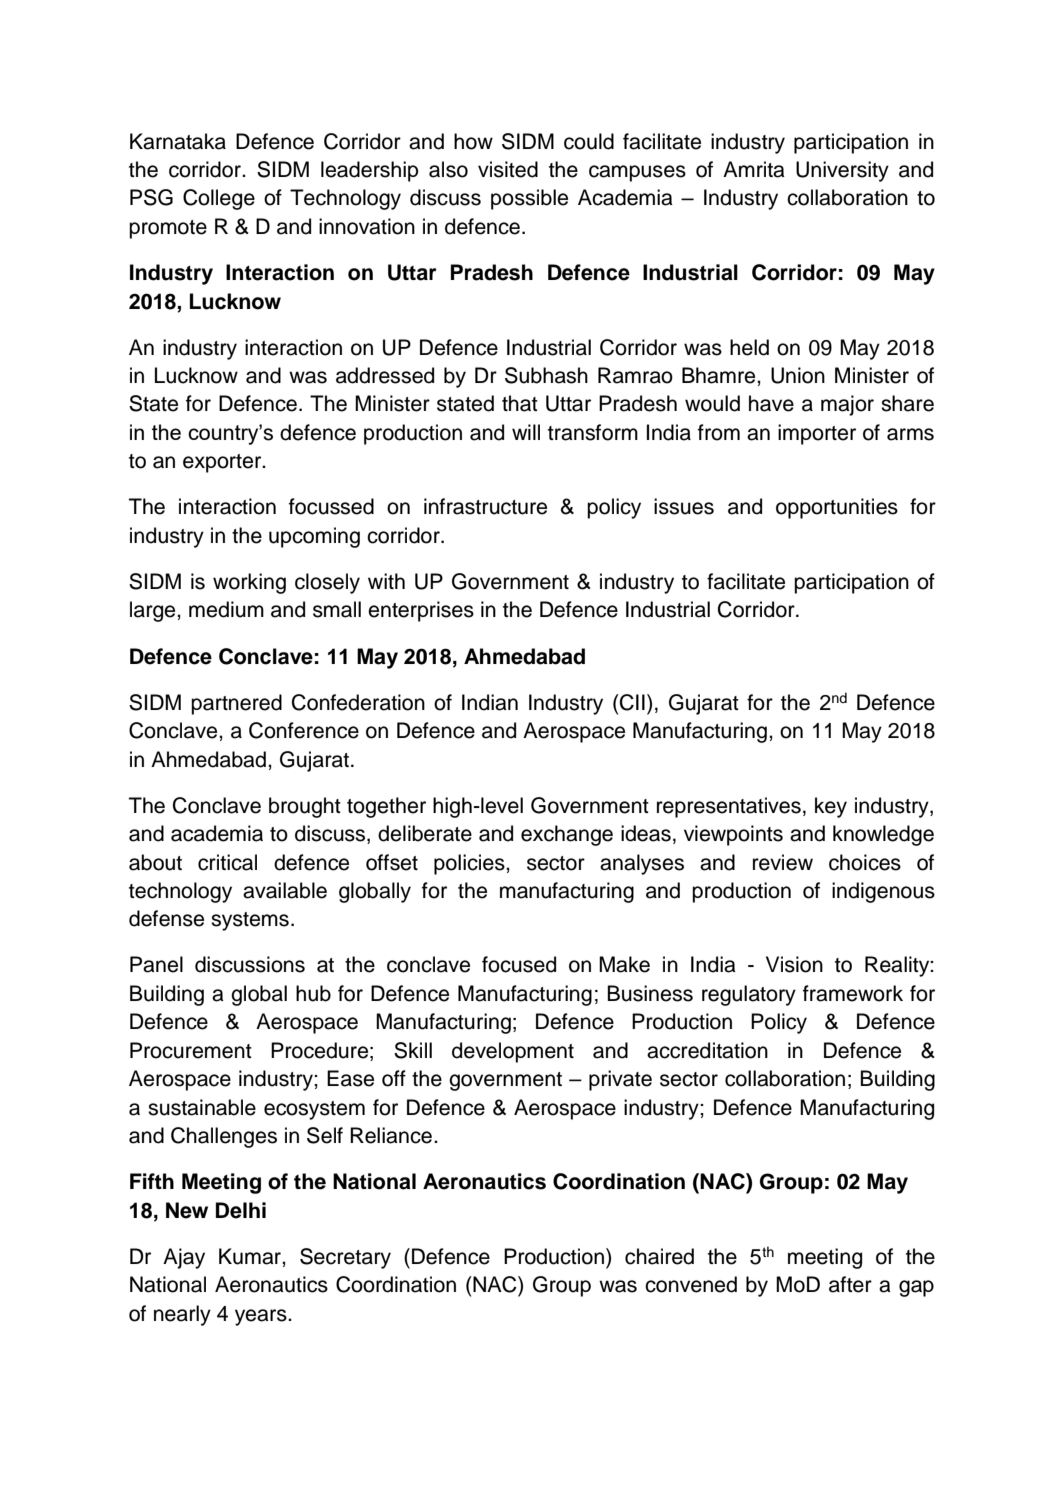 This page has width=1064, height=1505. What do you see at coordinates (659, 1256) in the page?
I see `chaired` at bounding box center [659, 1256].
